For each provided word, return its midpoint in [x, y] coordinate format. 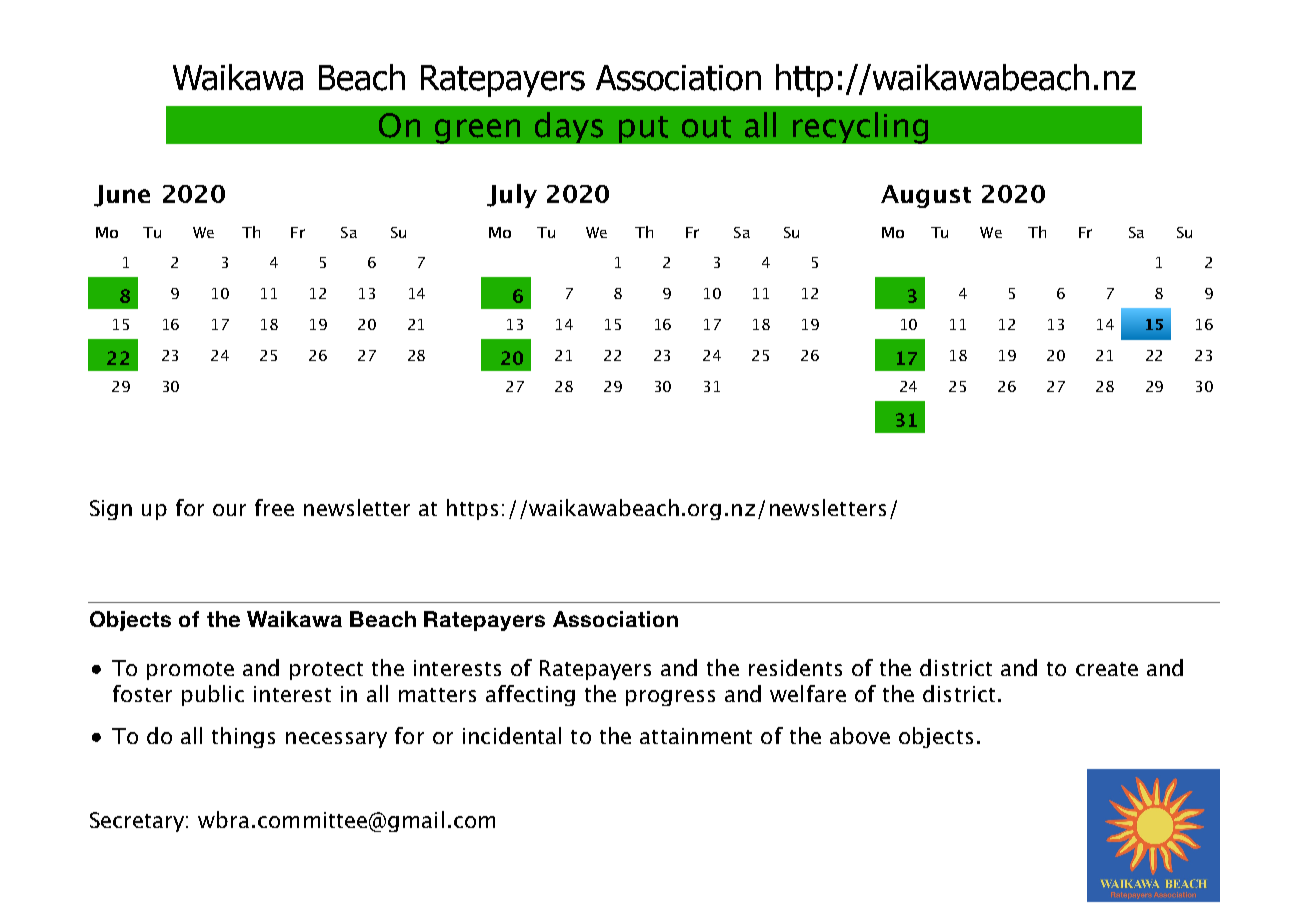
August [926, 196]
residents [795, 667]
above [860, 735]
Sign [111, 510]
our [229, 510]
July [512, 196]
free [274, 507]
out [706, 127]
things [243, 737]
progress [670, 698]
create [1107, 669]
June [122, 196]
